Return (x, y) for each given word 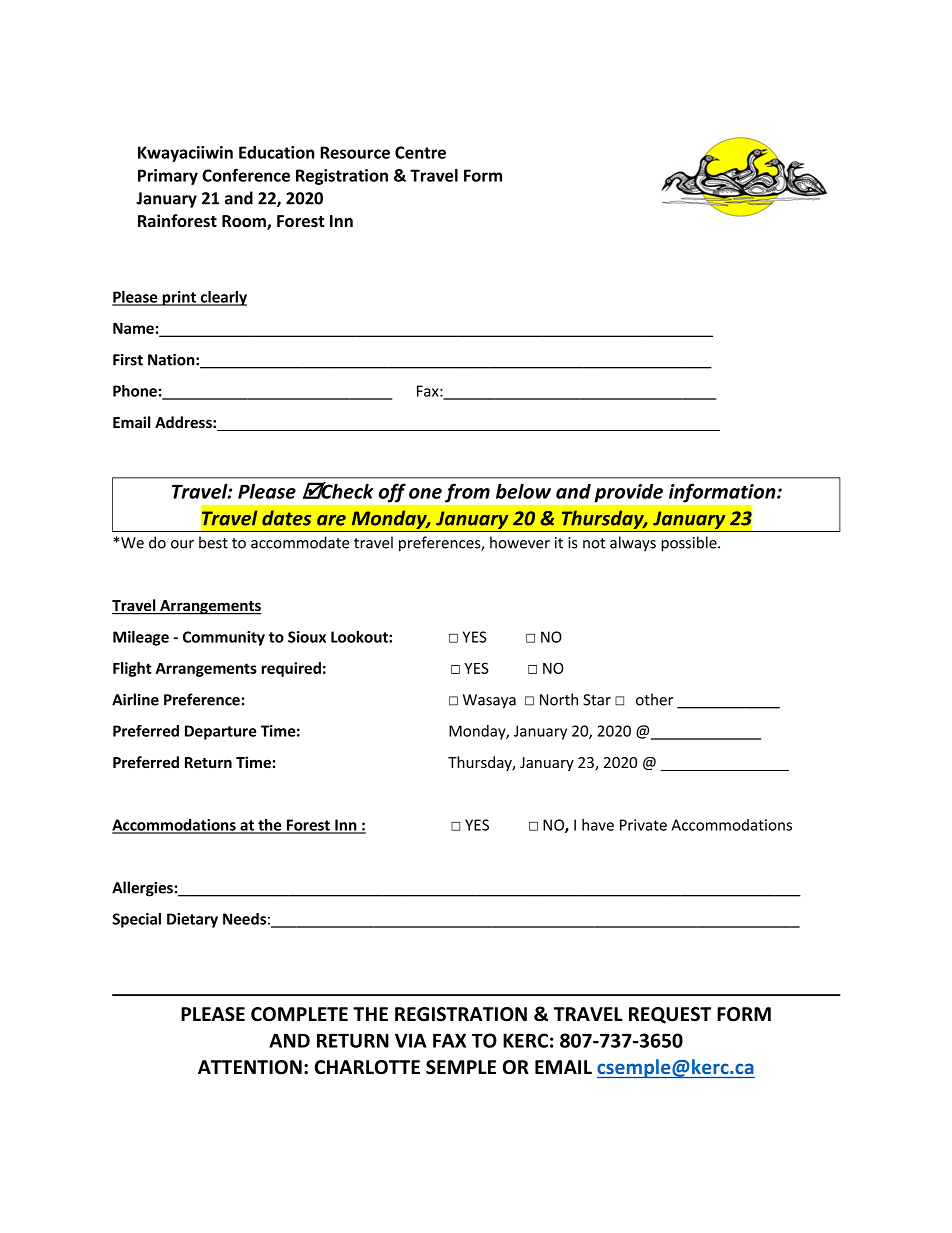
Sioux (307, 637)
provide (629, 493)
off (392, 493)
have (598, 825)
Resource (355, 152)
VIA (411, 1040)
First (128, 360)
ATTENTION (250, 1067)
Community (224, 638)
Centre (420, 152)
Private (643, 825)
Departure (220, 732)
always (633, 544)
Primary (168, 177)
